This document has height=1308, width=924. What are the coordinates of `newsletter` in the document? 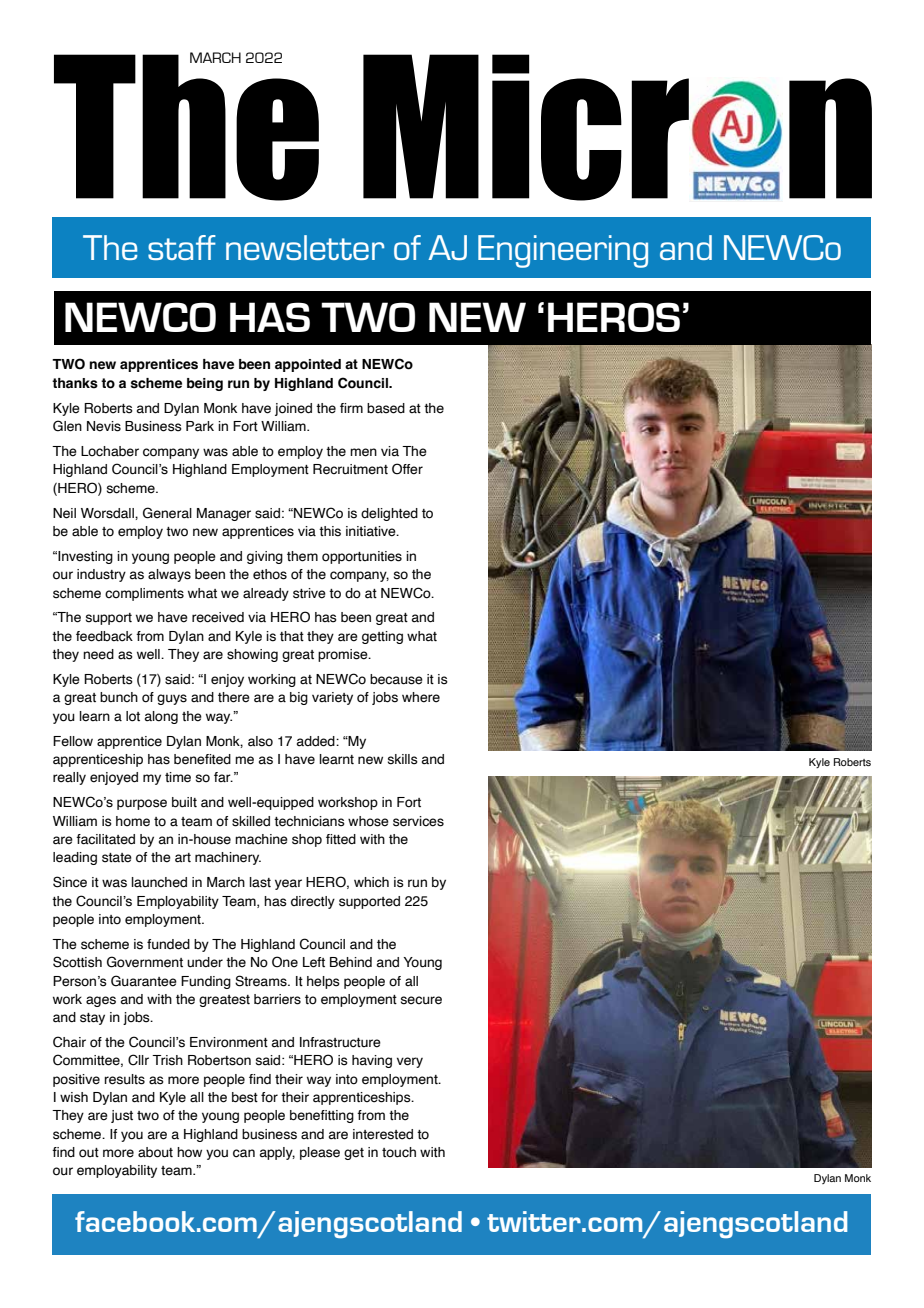 It's located at (305, 247).
